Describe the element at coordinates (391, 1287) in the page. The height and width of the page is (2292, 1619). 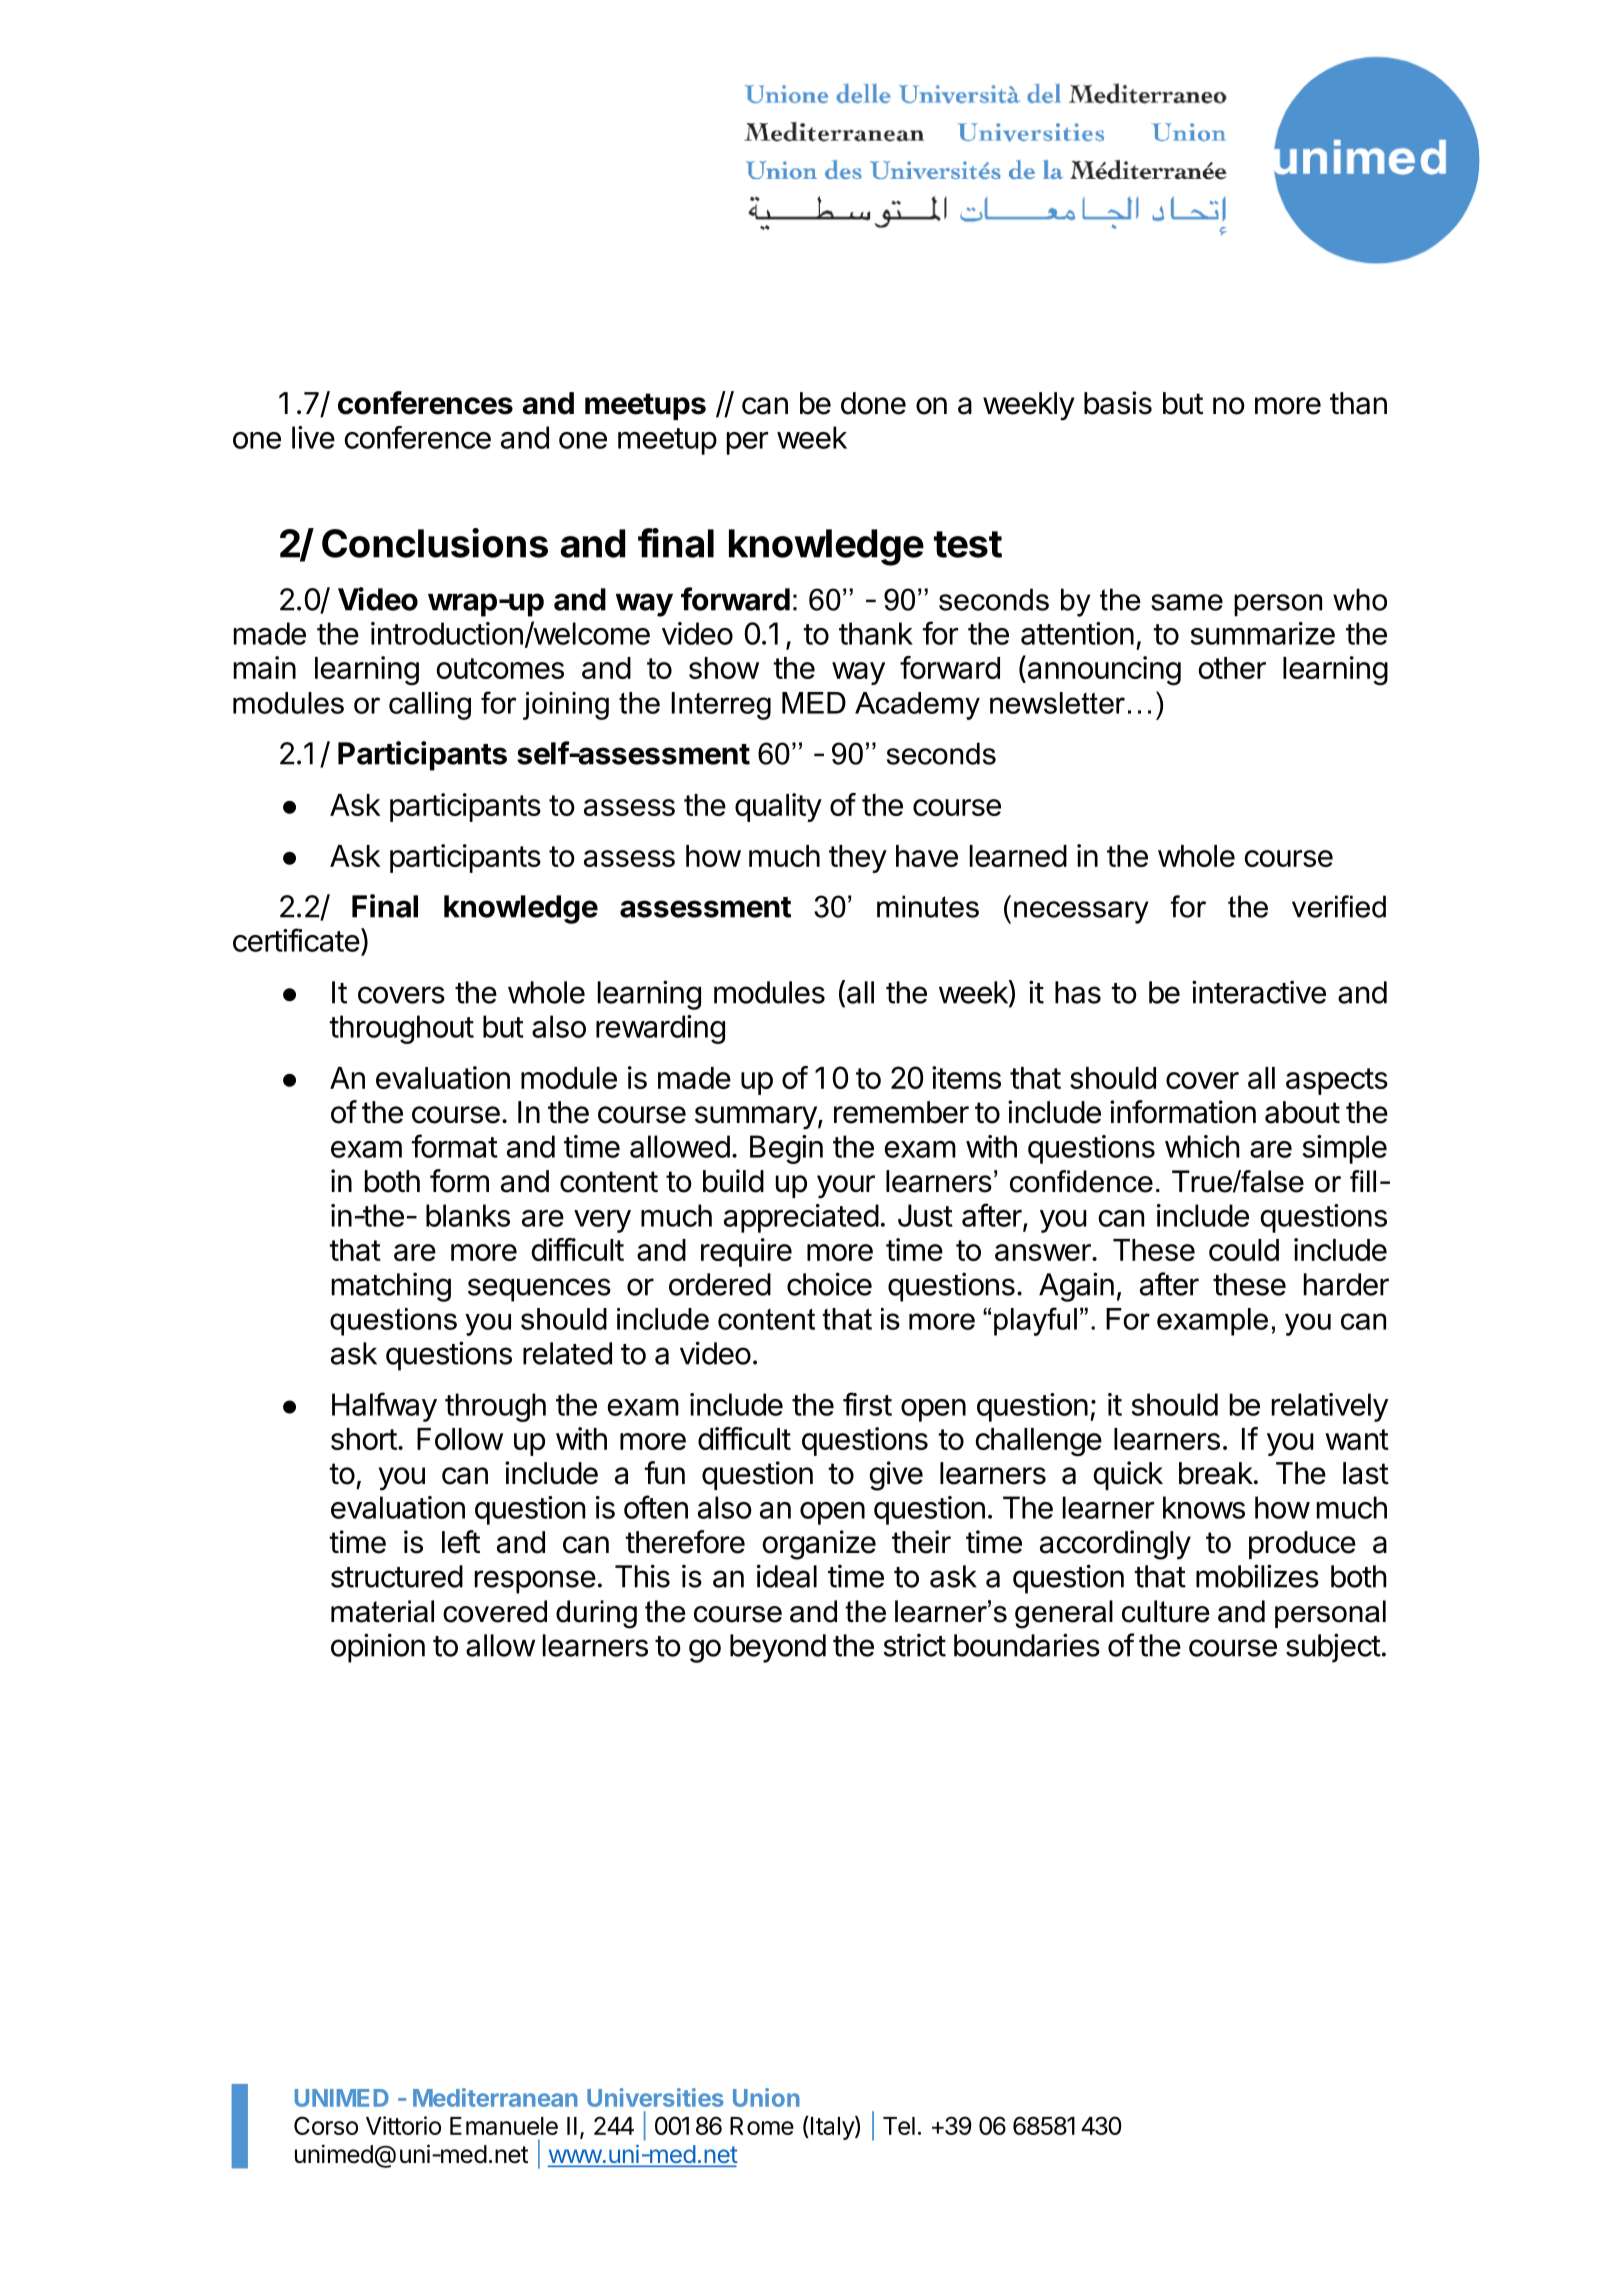
I see `matching` at that location.
